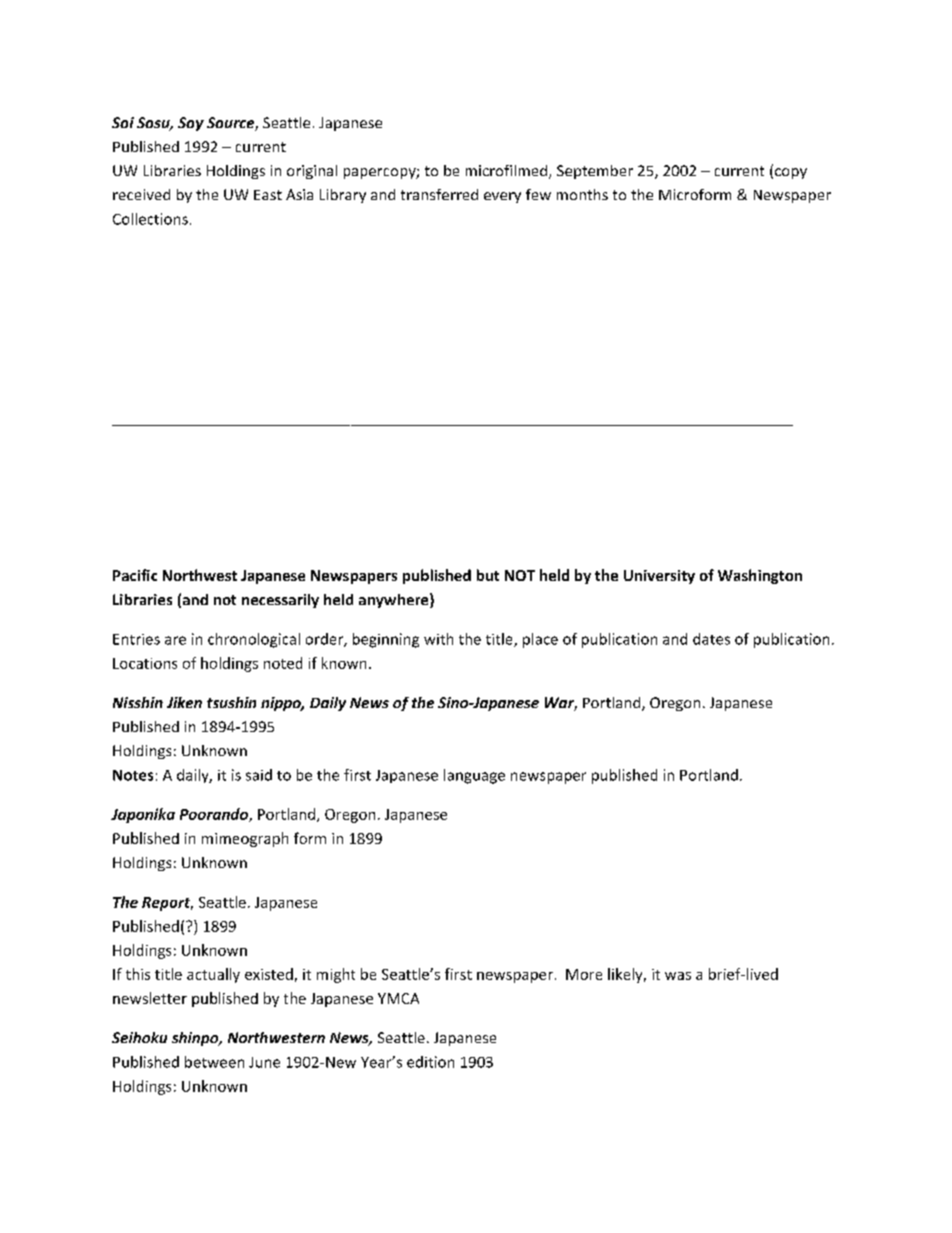 The height and width of the image is (1233, 952). What do you see at coordinates (395, 600) in the image?
I see `anywhere` at bounding box center [395, 600].
